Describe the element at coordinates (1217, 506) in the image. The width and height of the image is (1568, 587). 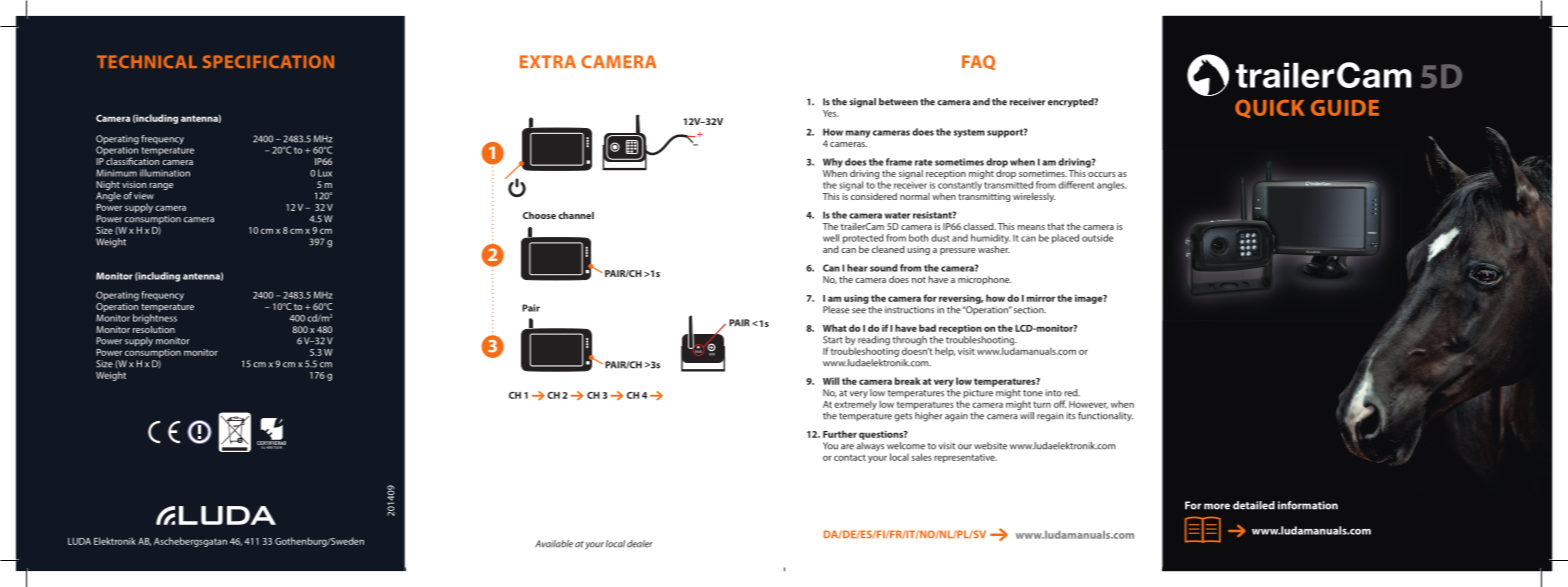
I see `more` at that location.
